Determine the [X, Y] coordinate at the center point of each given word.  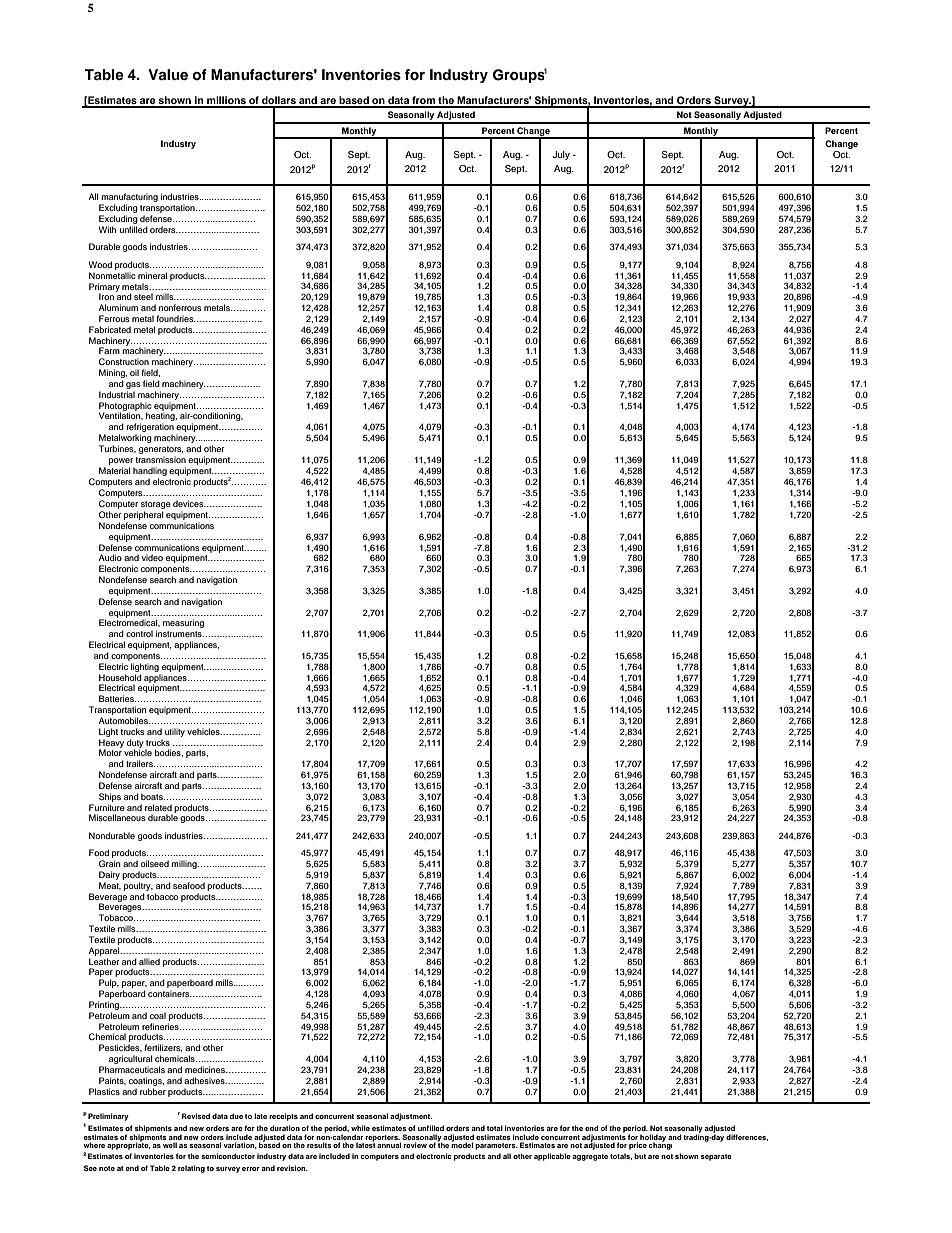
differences [747, 1137]
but [640, 1156]
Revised [196, 1116]
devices [189, 503]
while [360, 1128]
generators [161, 450]
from [423, 101]
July [561, 155]
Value [168, 74]
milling [185, 864]
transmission [161, 459]
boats [153, 796]
